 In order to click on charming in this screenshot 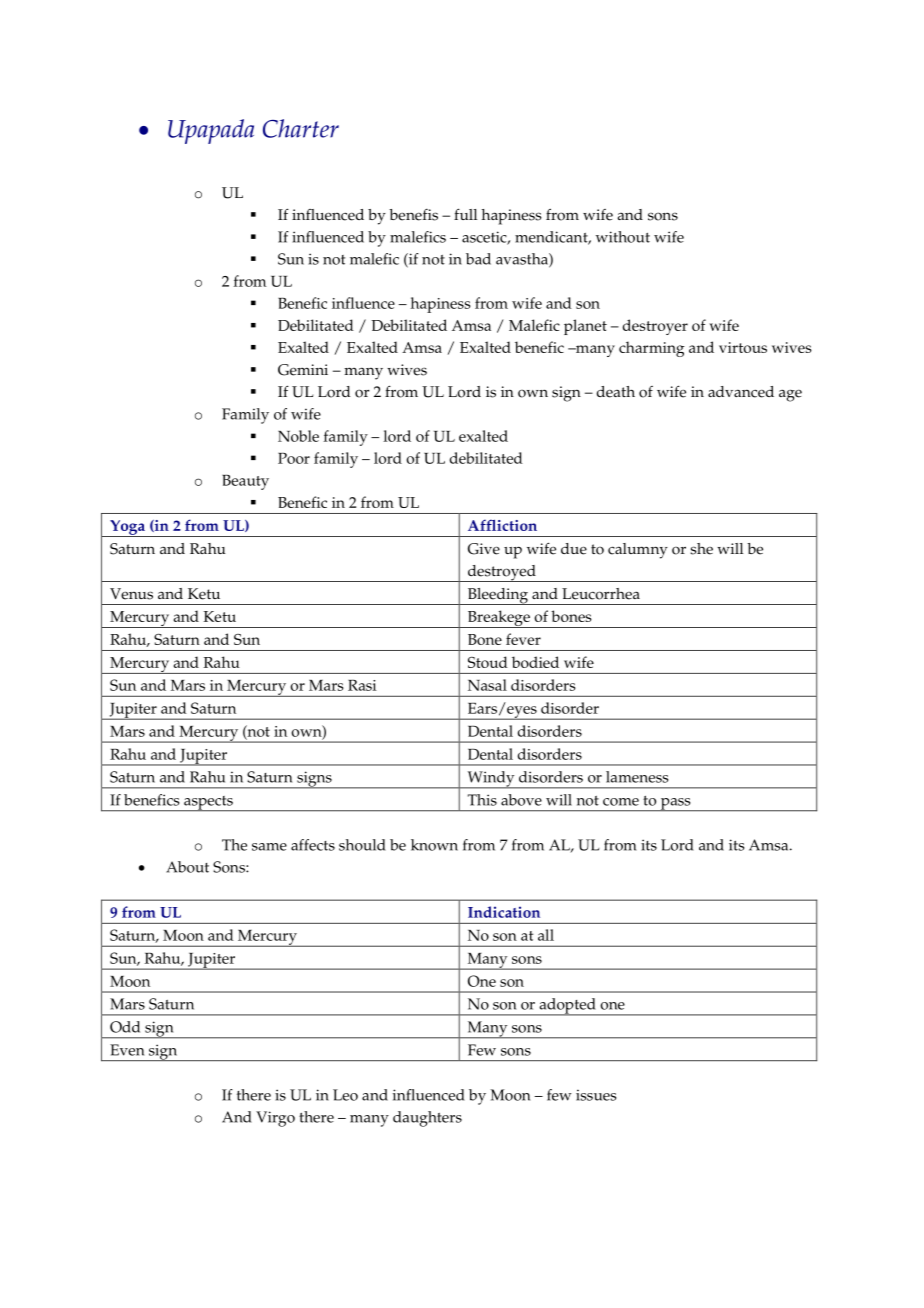, I will do `click(652, 349)`.
